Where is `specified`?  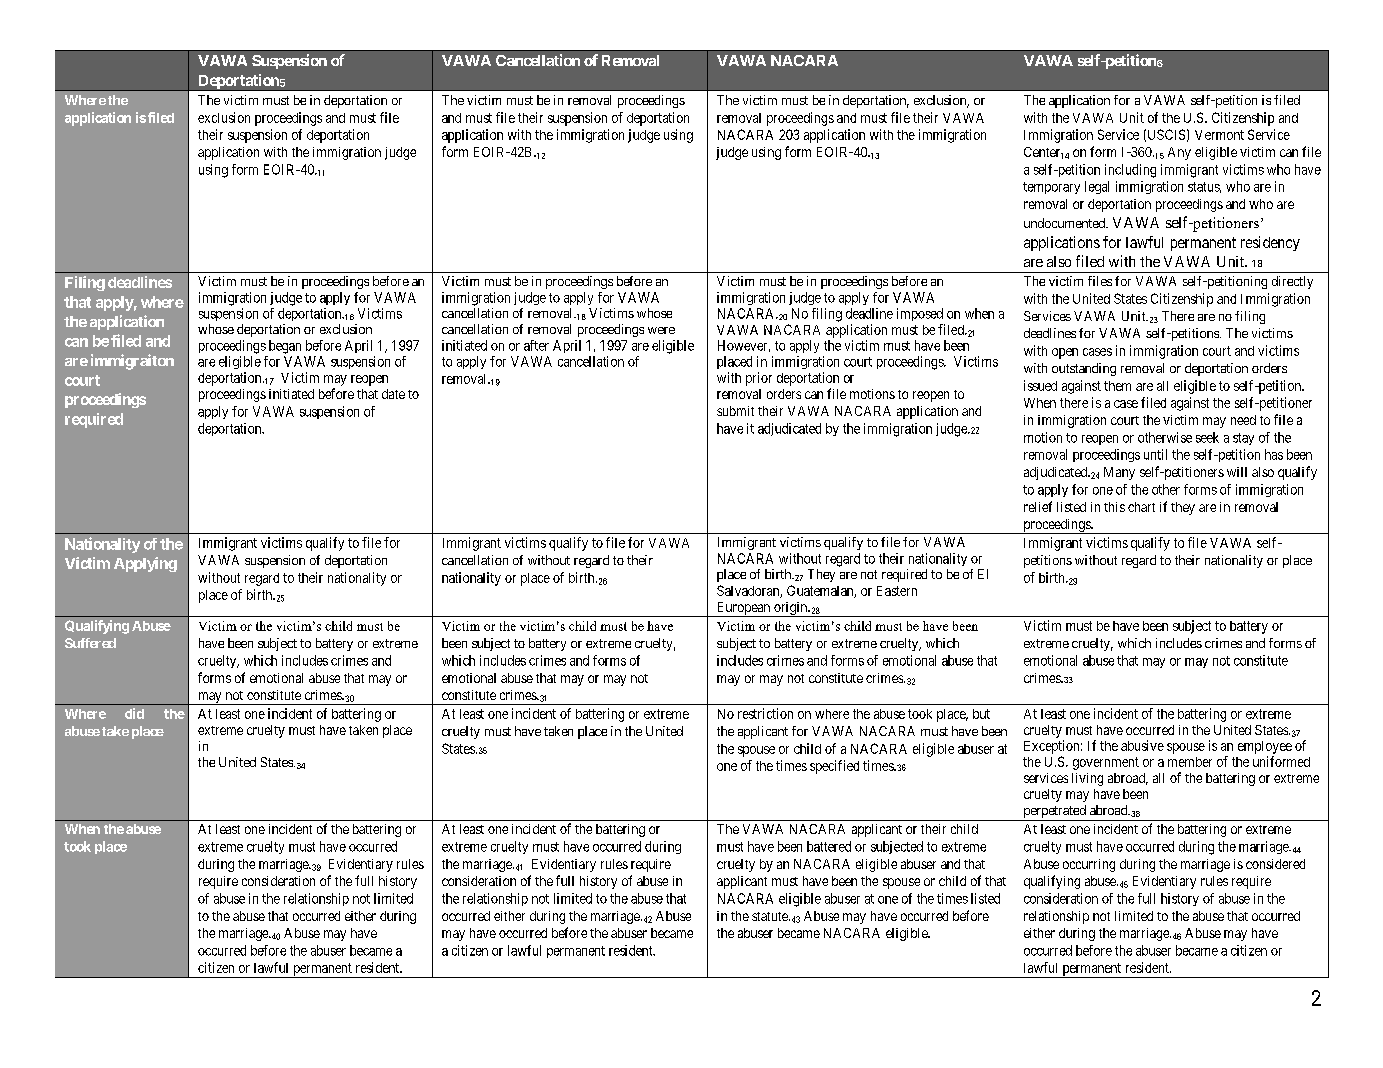 specified is located at coordinates (834, 767).
